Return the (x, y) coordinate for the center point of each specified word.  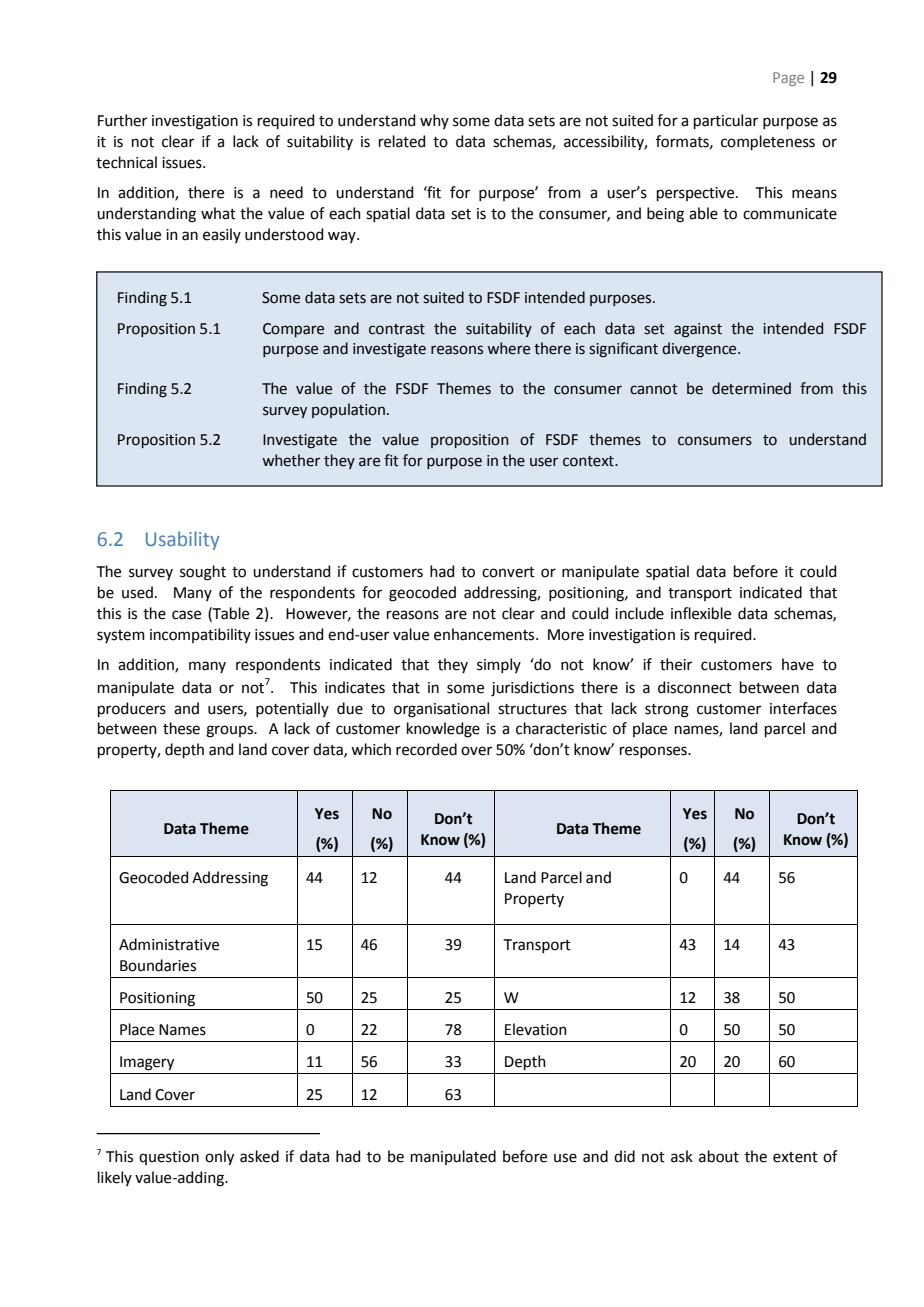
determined (751, 388)
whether (291, 460)
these (181, 728)
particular (726, 121)
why (434, 121)
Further (122, 120)
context (589, 461)
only (219, 1158)
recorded (426, 749)
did (624, 1156)
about (719, 1156)
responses (654, 752)
